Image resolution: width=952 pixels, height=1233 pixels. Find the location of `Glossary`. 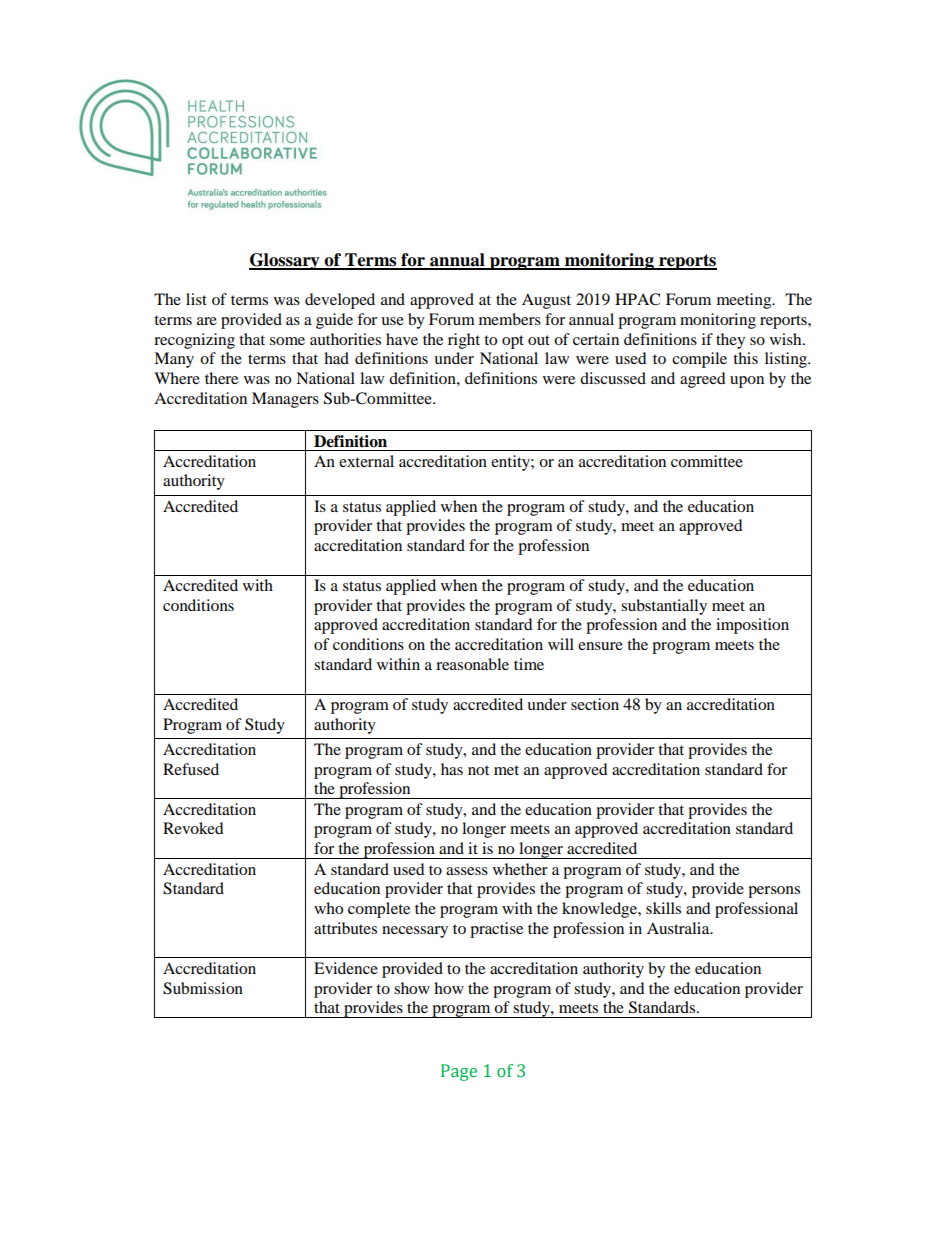

Glossary is located at coordinates (285, 261).
